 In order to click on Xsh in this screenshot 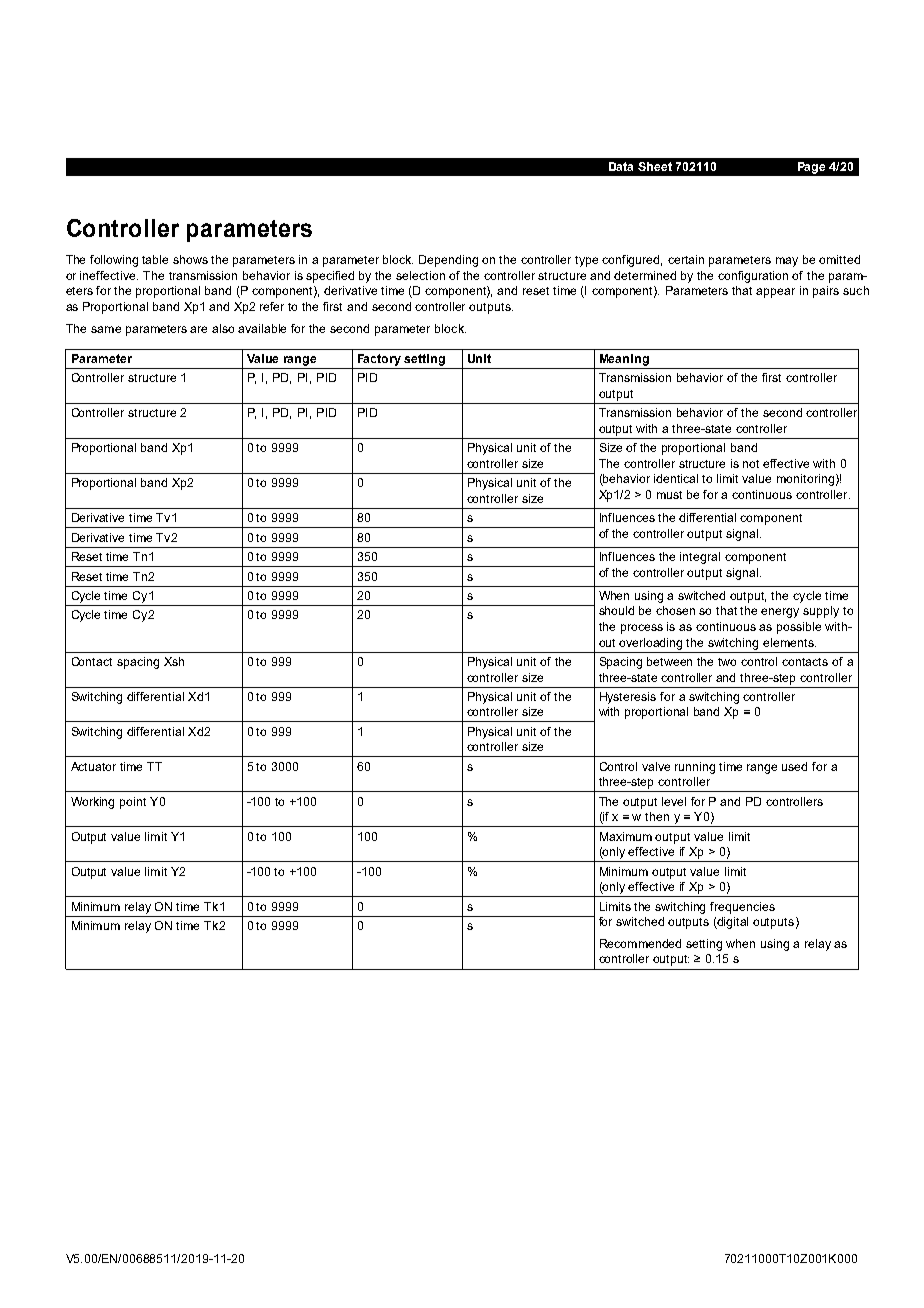, I will do `click(174, 661)`.
